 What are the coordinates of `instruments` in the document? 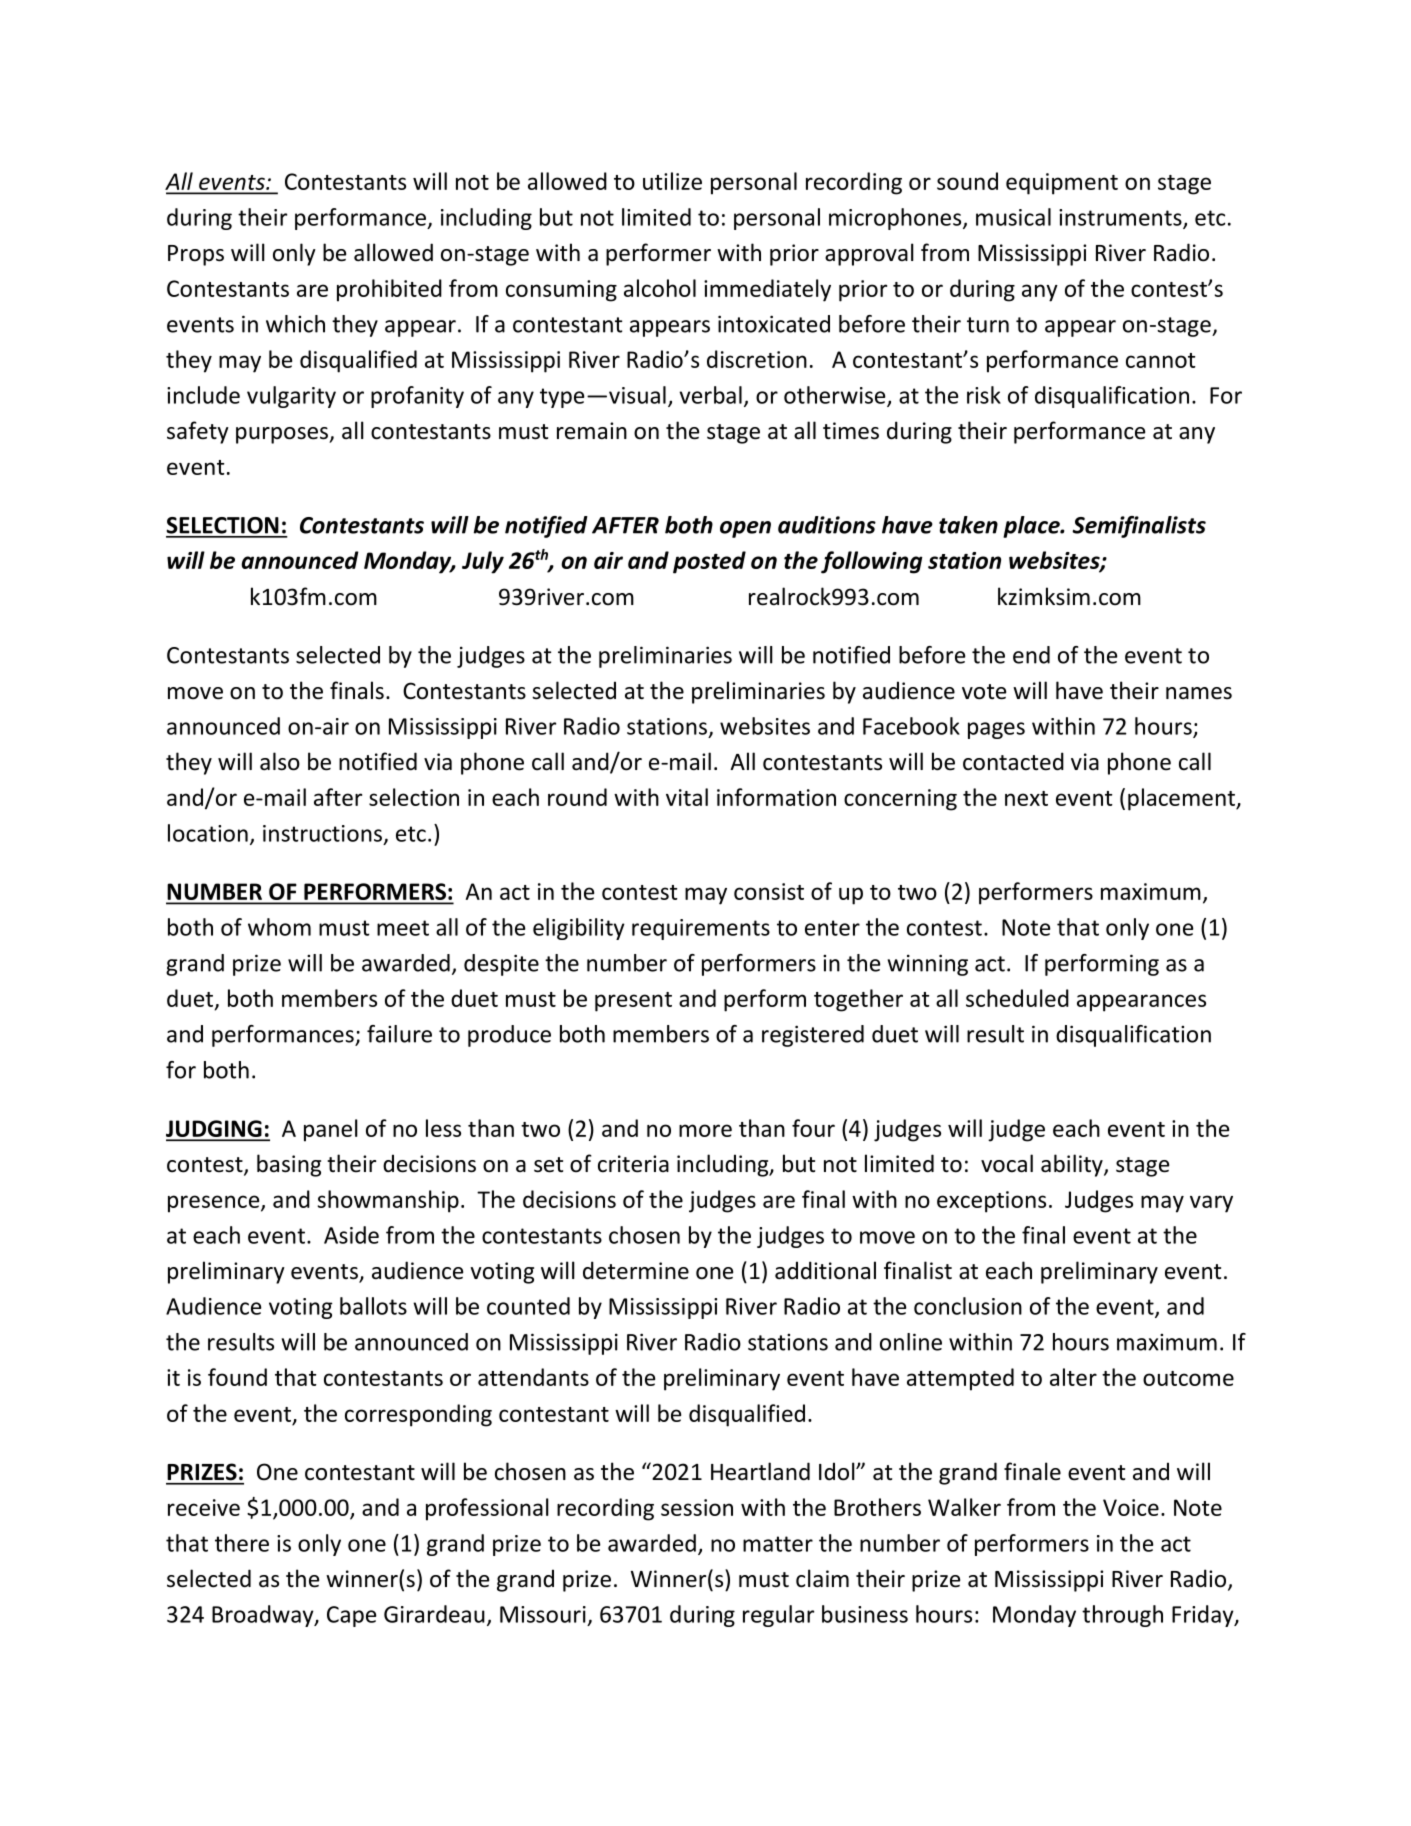 It's located at (1121, 218).
